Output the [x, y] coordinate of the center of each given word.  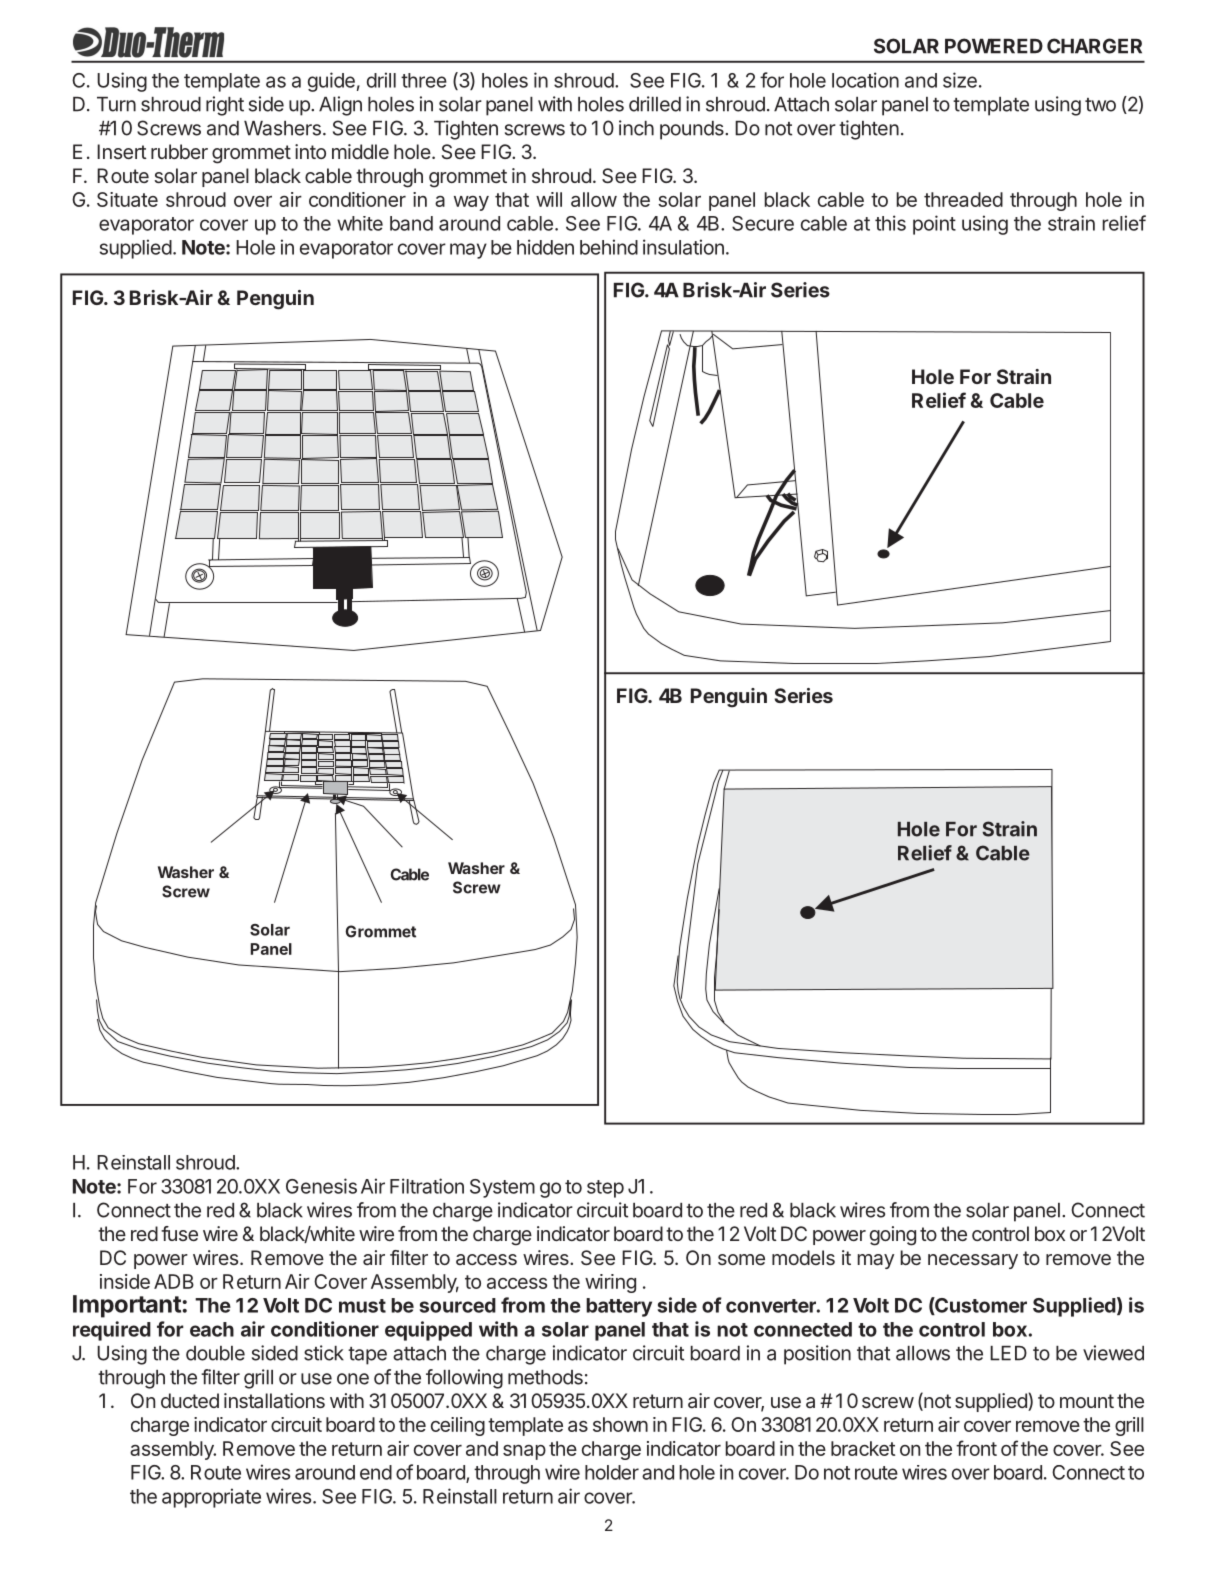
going [893, 1236]
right [225, 106]
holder [612, 1472]
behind [609, 247]
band [411, 223]
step [605, 1189]
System [502, 1188]
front [976, 1448]
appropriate [211, 1498]
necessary [973, 1261]
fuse [179, 1233]
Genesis [321, 1186]
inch [636, 128]
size [960, 80]
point [934, 225]
